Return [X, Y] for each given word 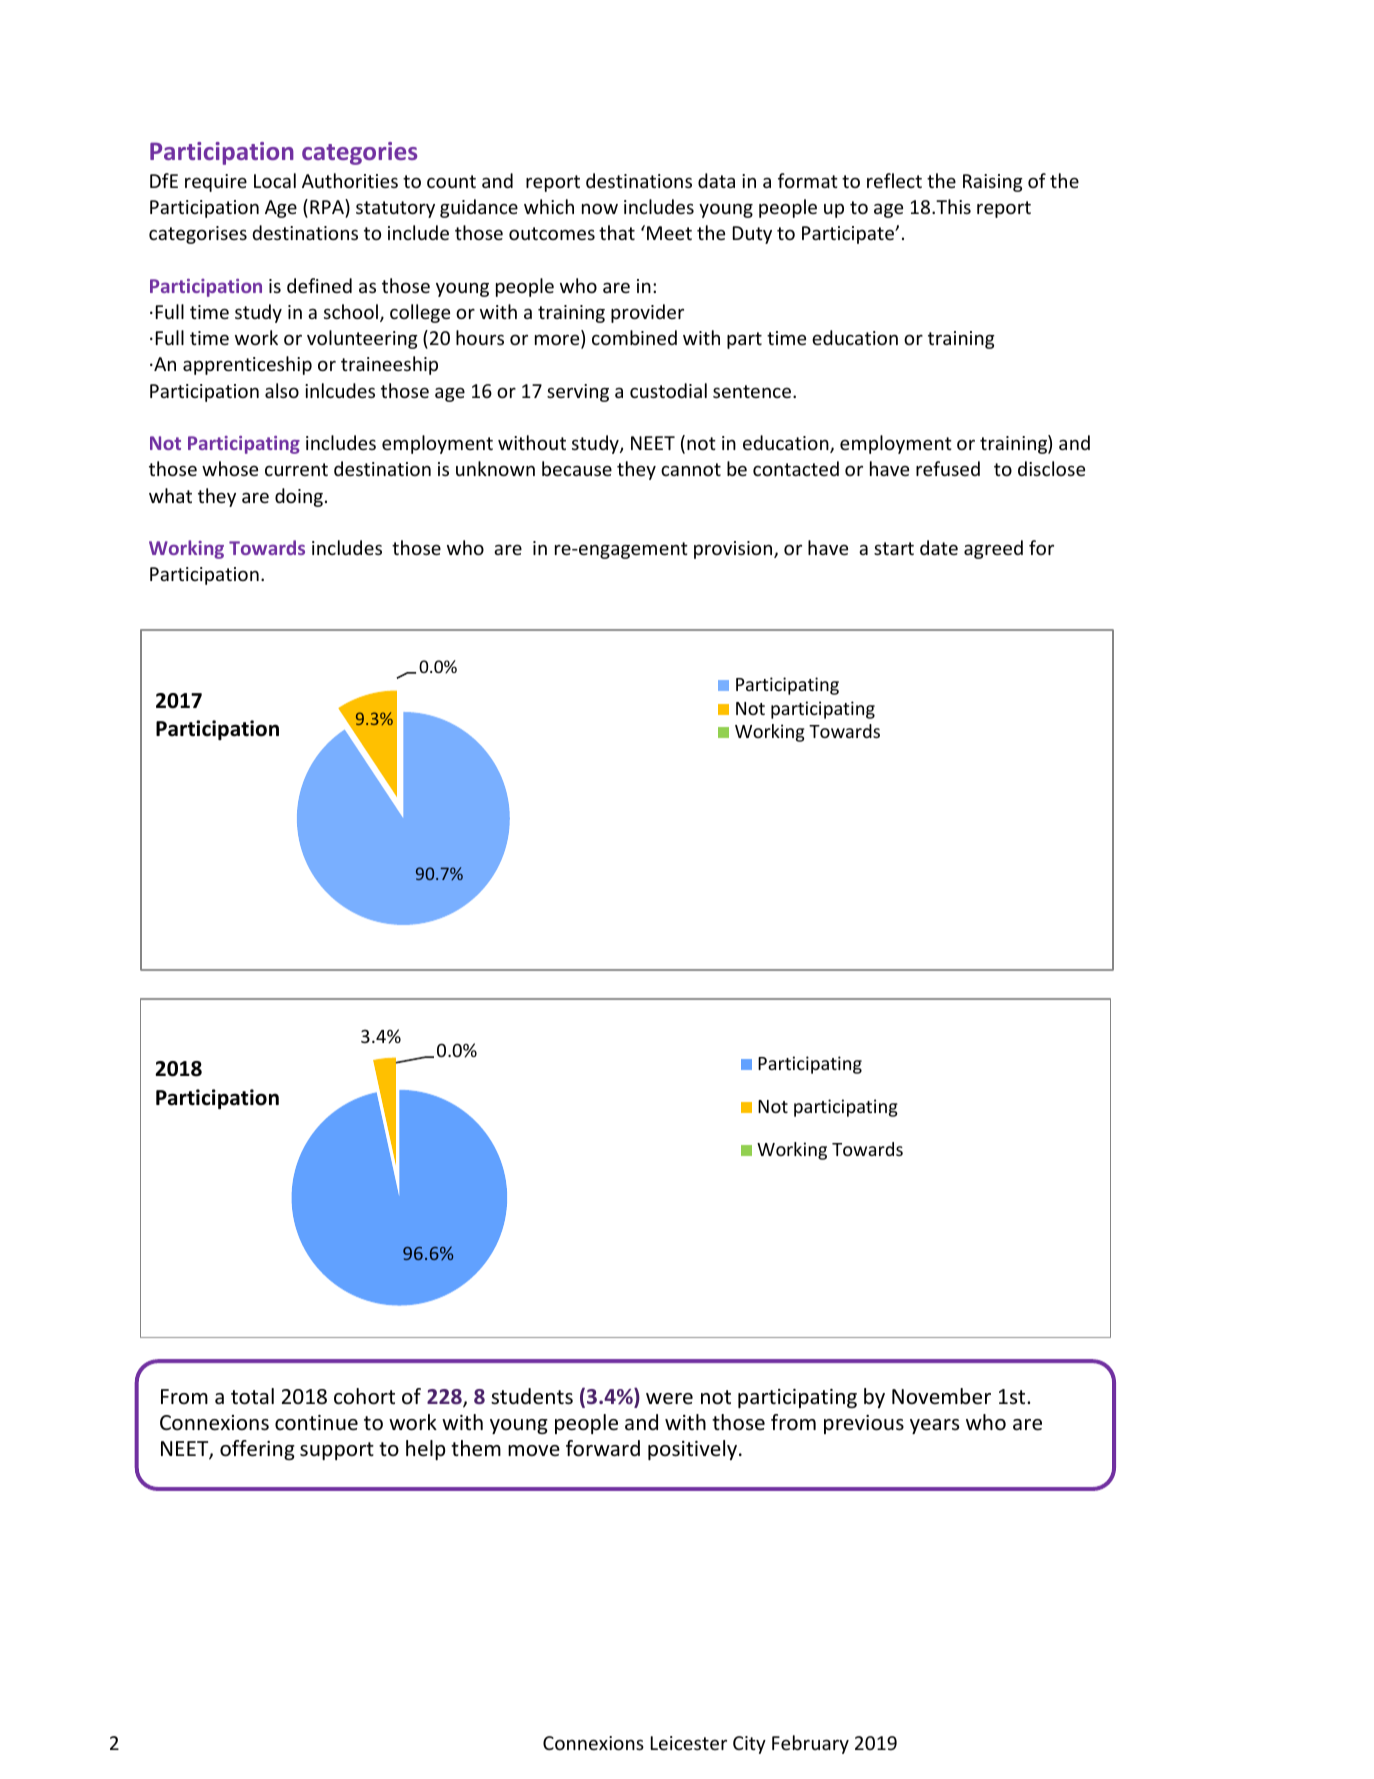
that [617, 232]
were [669, 1399]
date [939, 547]
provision [734, 550]
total [252, 1396]
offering [257, 1450]
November [941, 1396]
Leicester [689, 1743]
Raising [993, 183]
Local [275, 180]
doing [299, 497]
